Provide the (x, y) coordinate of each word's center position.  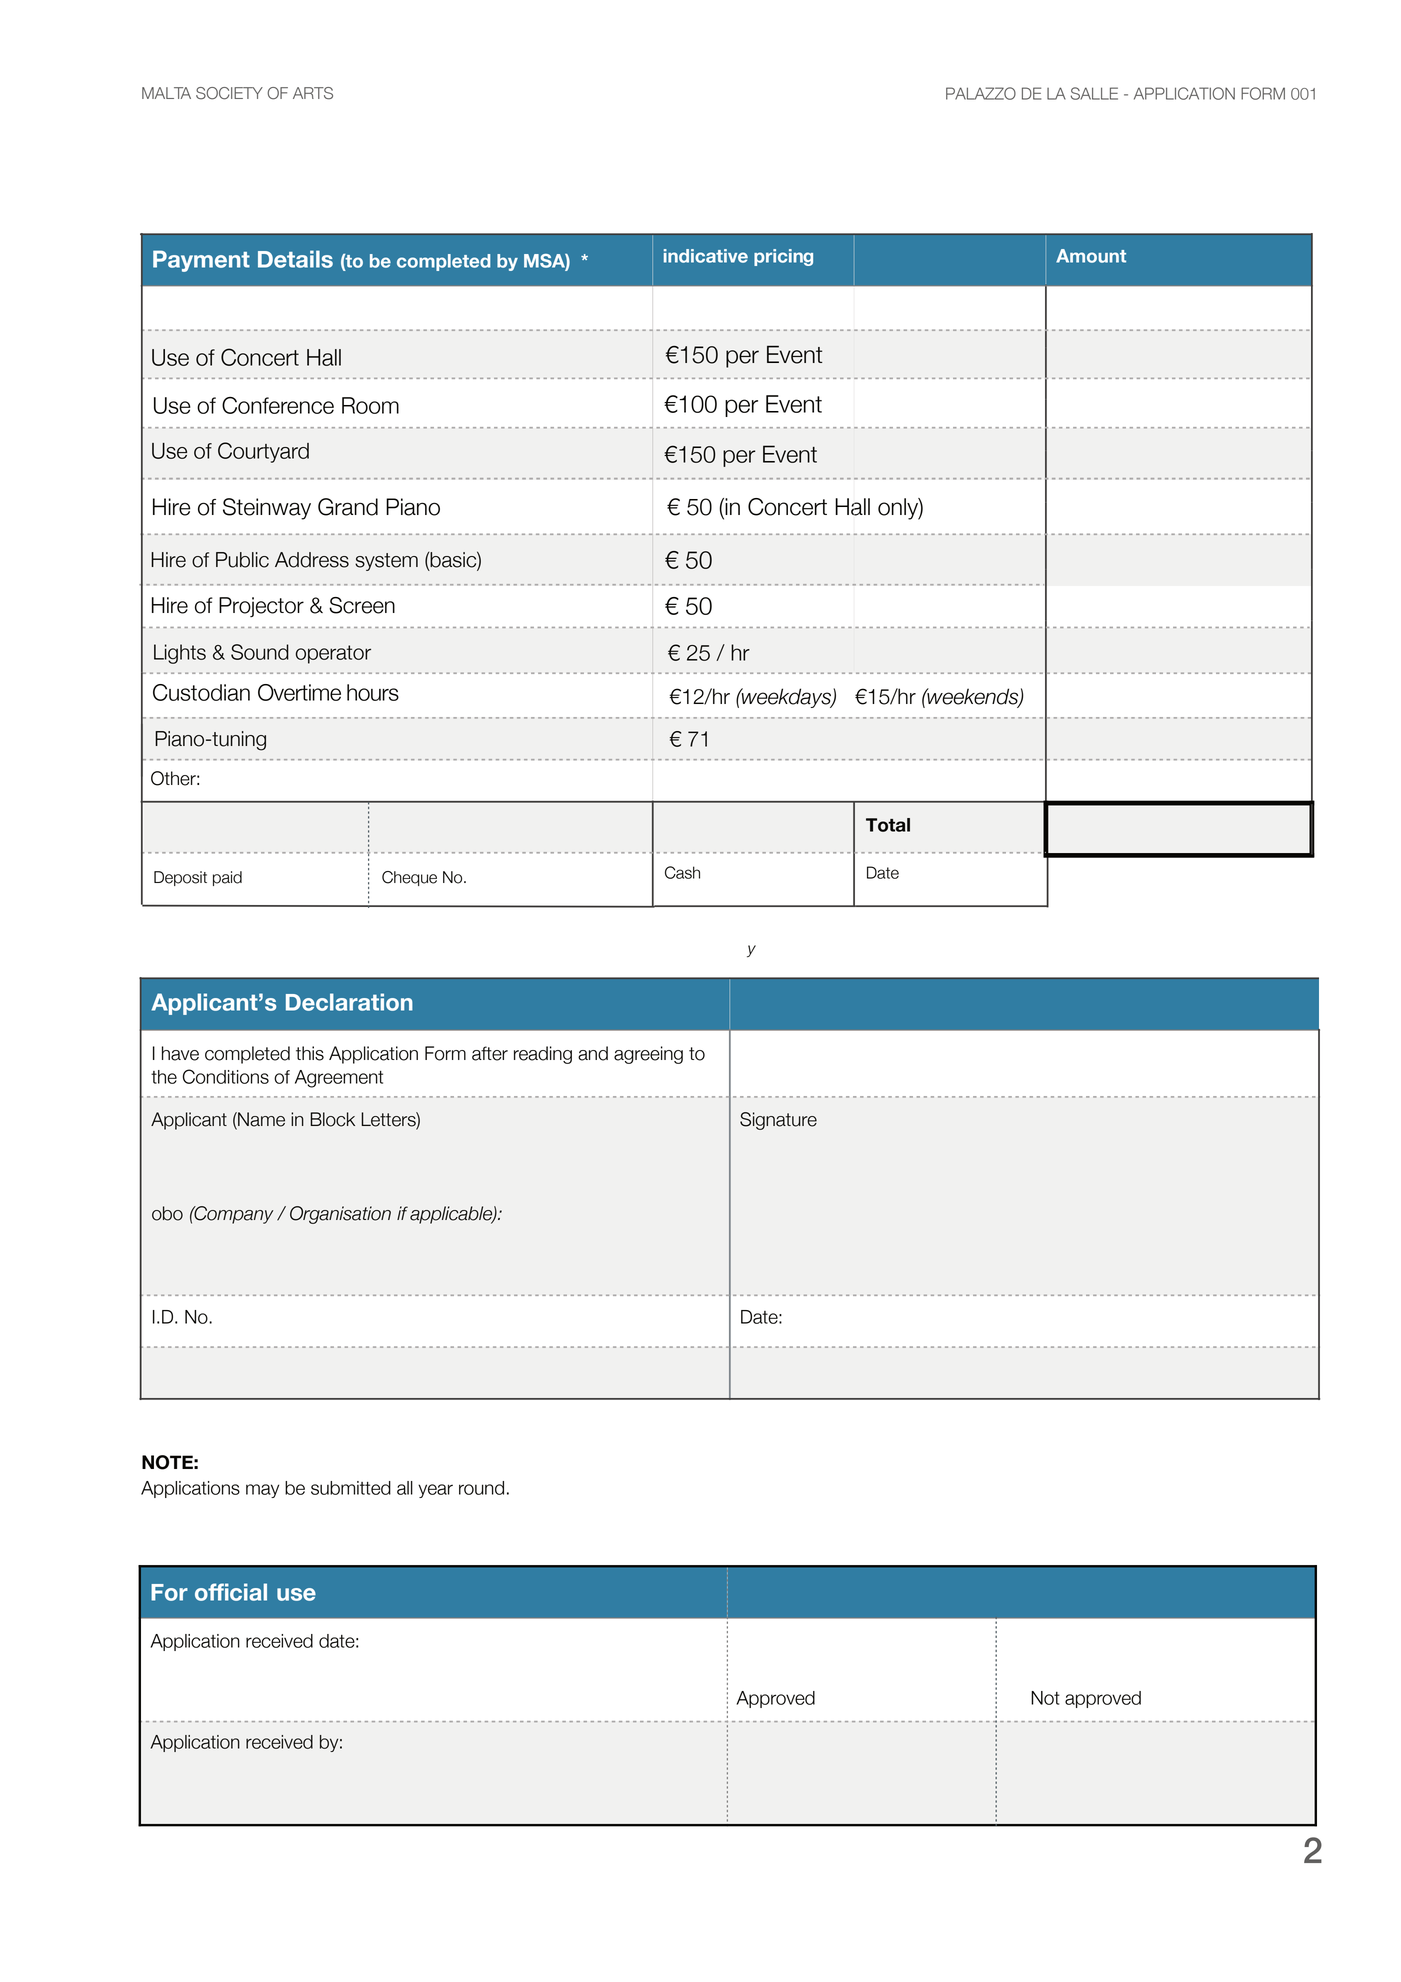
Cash (682, 872)
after (490, 1053)
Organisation (340, 1215)
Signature (778, 1121)
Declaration (349, 1002)
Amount (1091, 256)
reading (543, 1055)
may (262, 1491)
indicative (706, 256)
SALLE (1094, 93)
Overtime (299, 692)
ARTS (313, 93)
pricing (783, 257)
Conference (278, 405)
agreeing (648, 1055)
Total (888, 825)
